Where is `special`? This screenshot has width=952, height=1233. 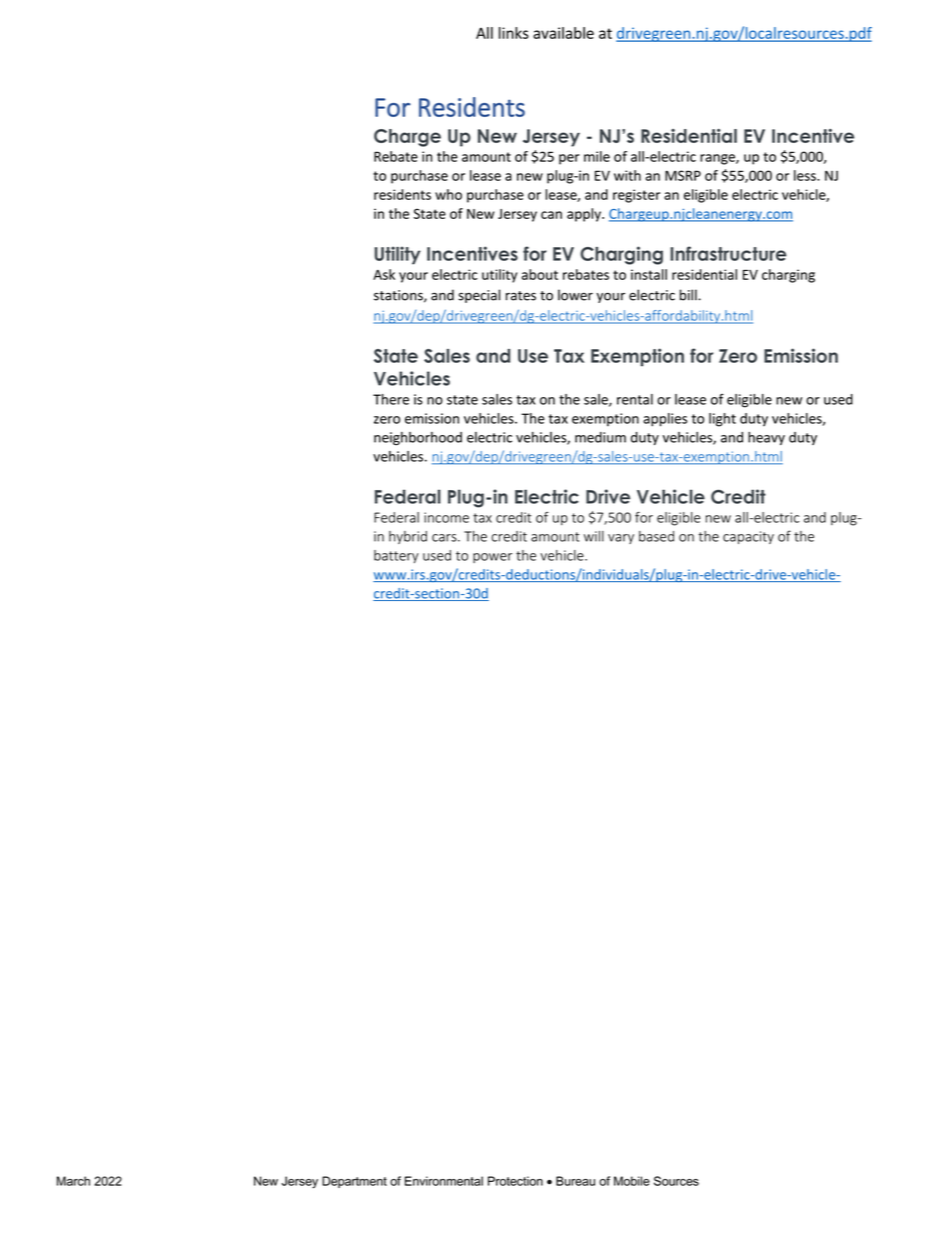
special is located at coordinates (479, 296).
